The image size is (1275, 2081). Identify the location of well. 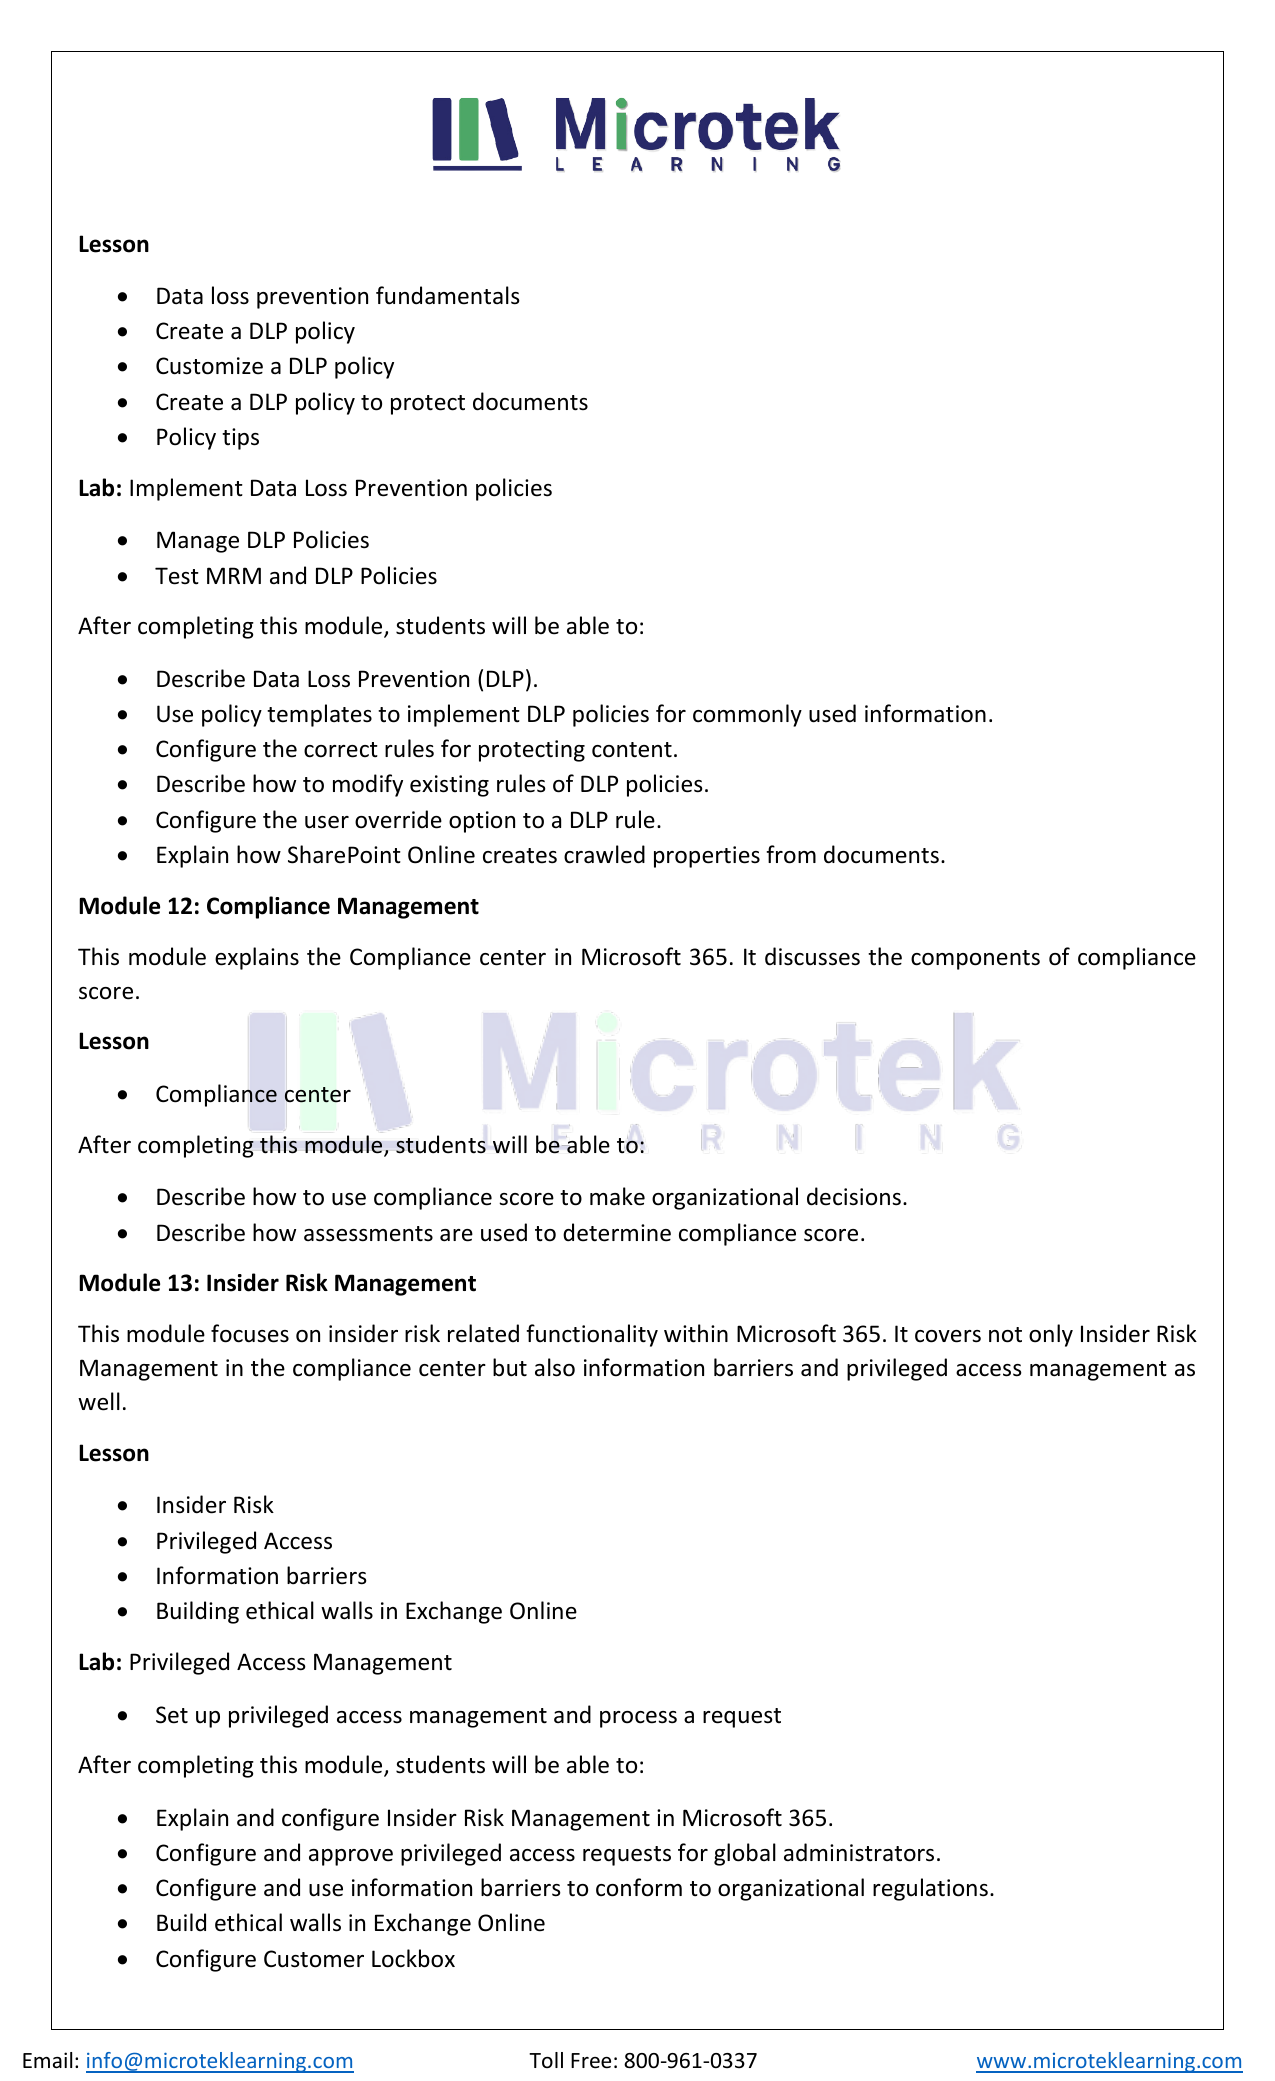
(99, 1401).
